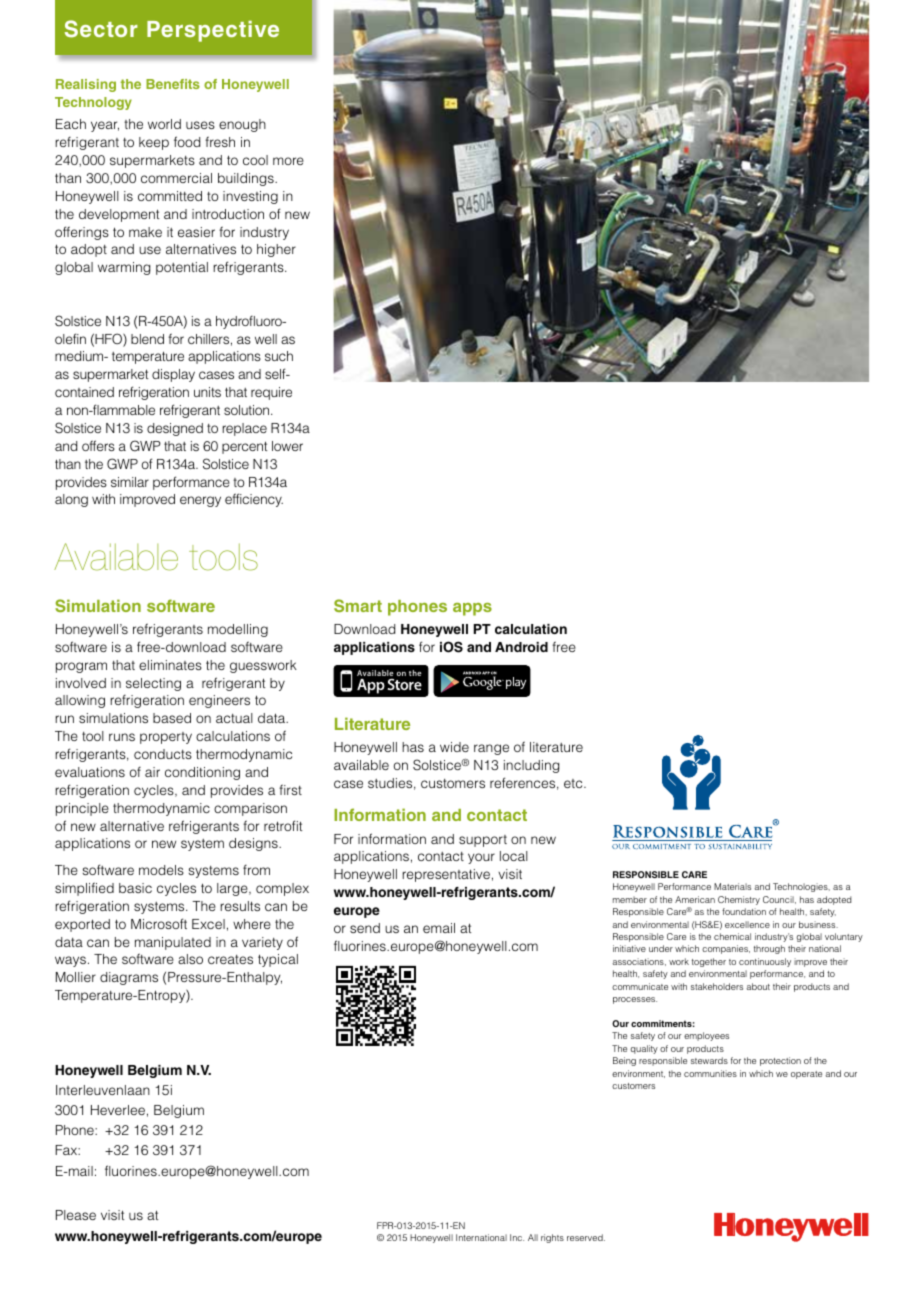 The image size is (924, 1308). Describe the element at coordinates (521, 647) in the document. I see `Android` at that location.
